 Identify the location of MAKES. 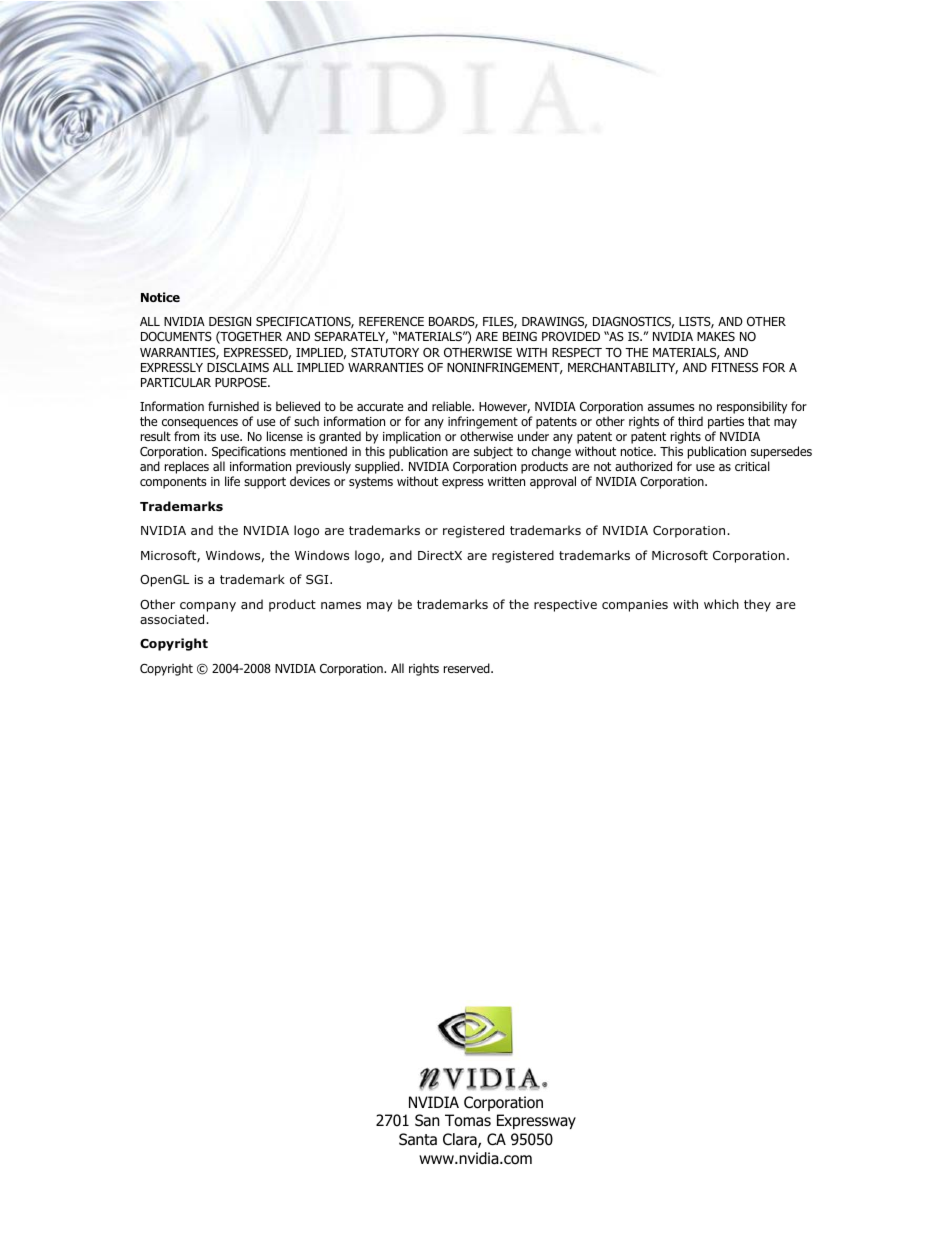
(716, 336).
